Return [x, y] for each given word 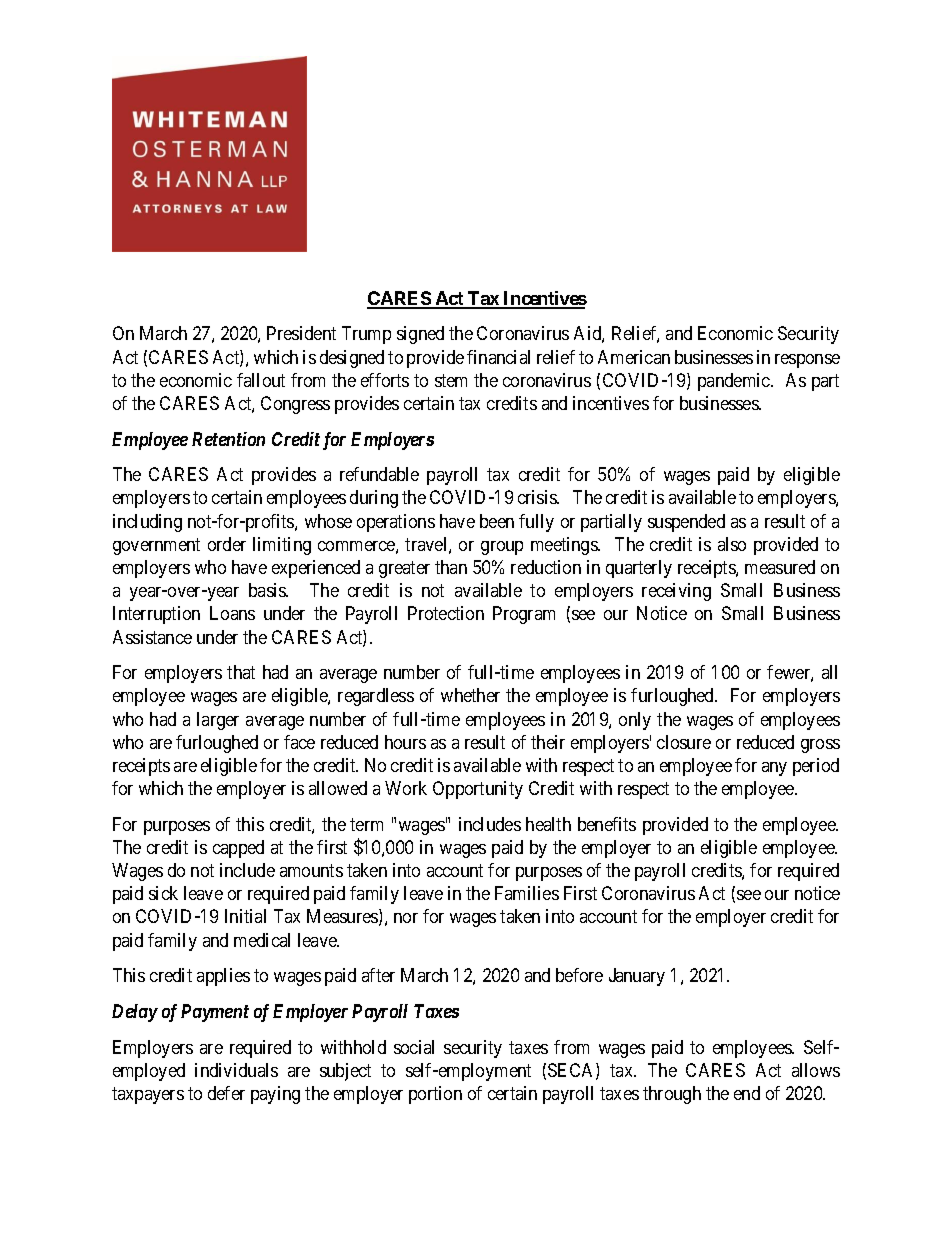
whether [470, 695]
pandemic [735, 382]
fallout [261, 380]
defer [226, 1093]
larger [218, 721]
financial [498, 357]
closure [684, 742]
